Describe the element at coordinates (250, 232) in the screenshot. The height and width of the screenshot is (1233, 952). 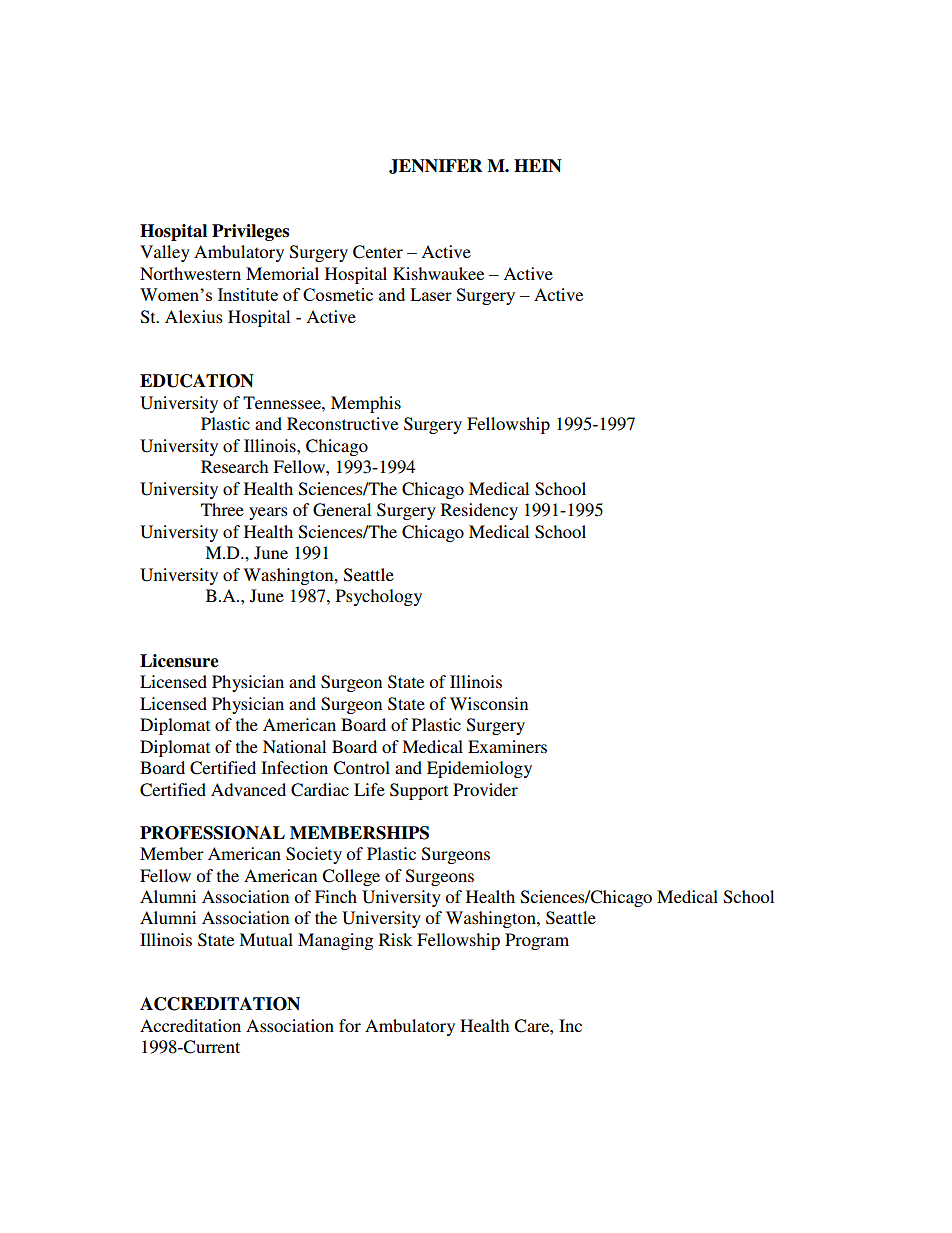
I see `Privileges` at that location.
